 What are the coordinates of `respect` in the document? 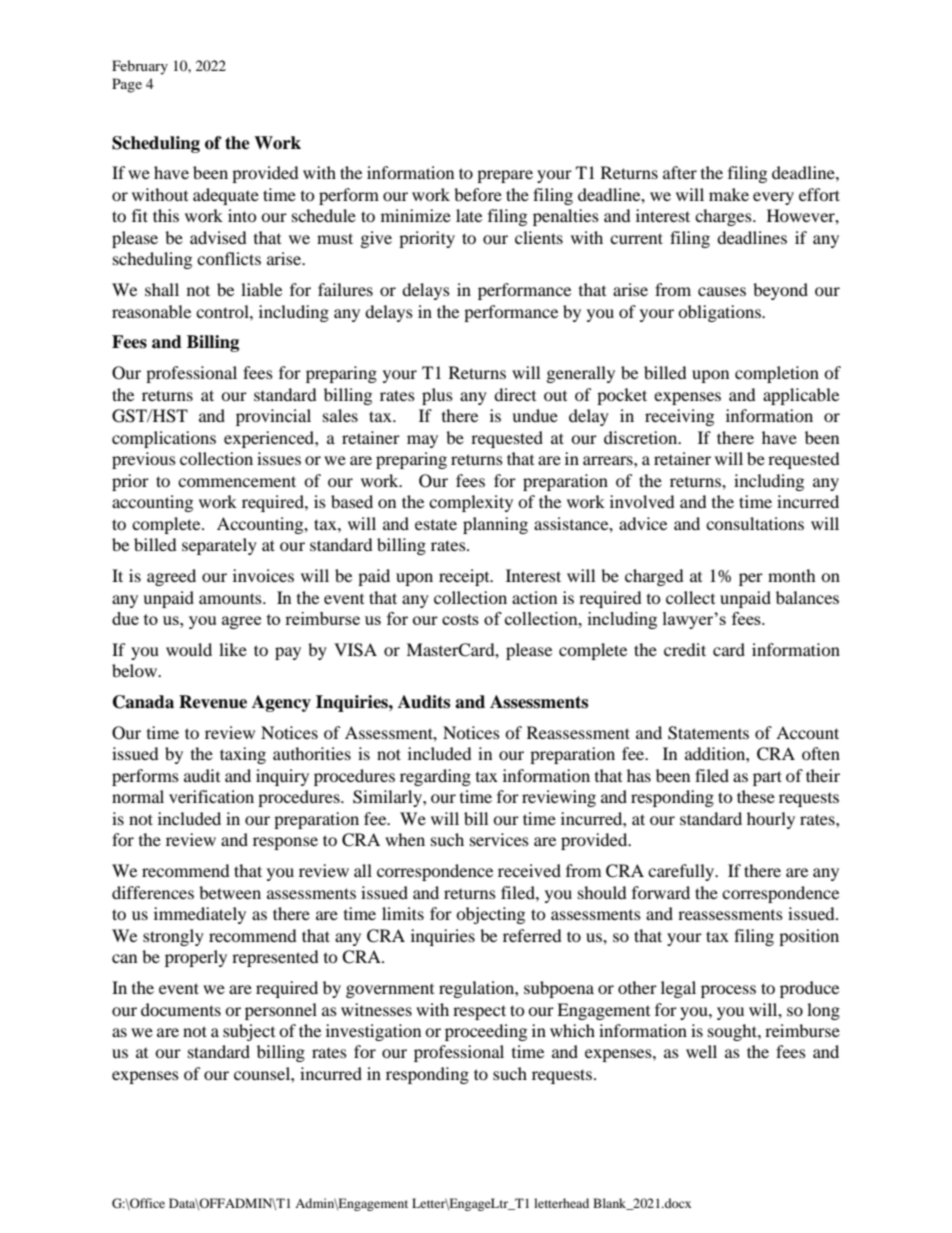 It's located at (479, 1012).
